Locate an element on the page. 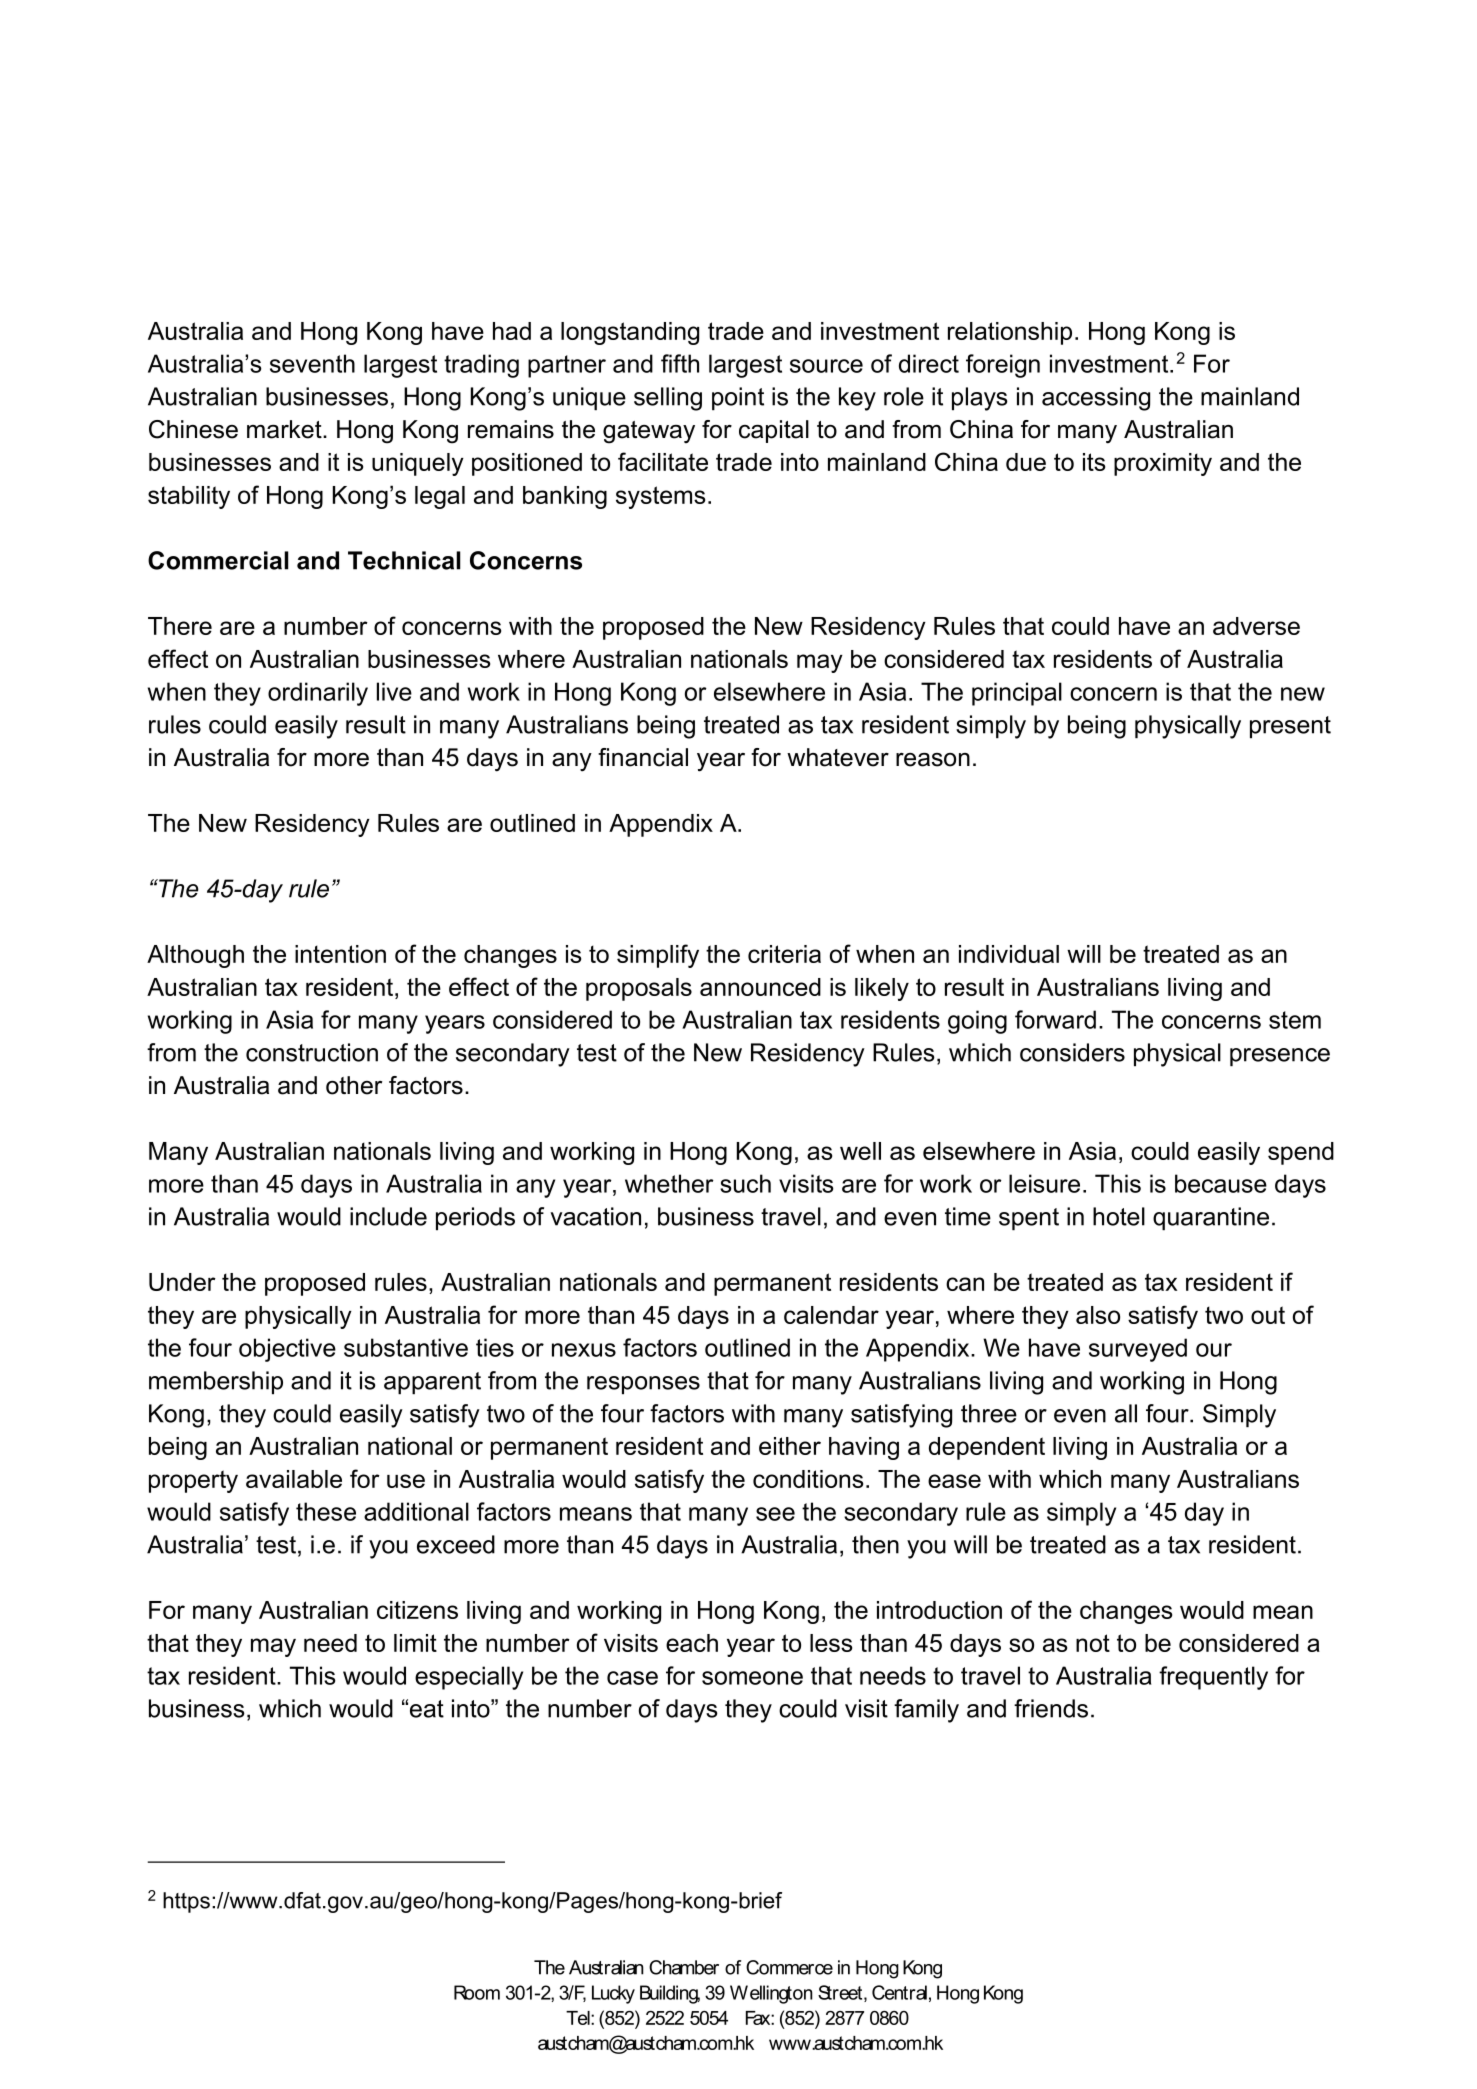  point is located at coordinates (738, 399).
